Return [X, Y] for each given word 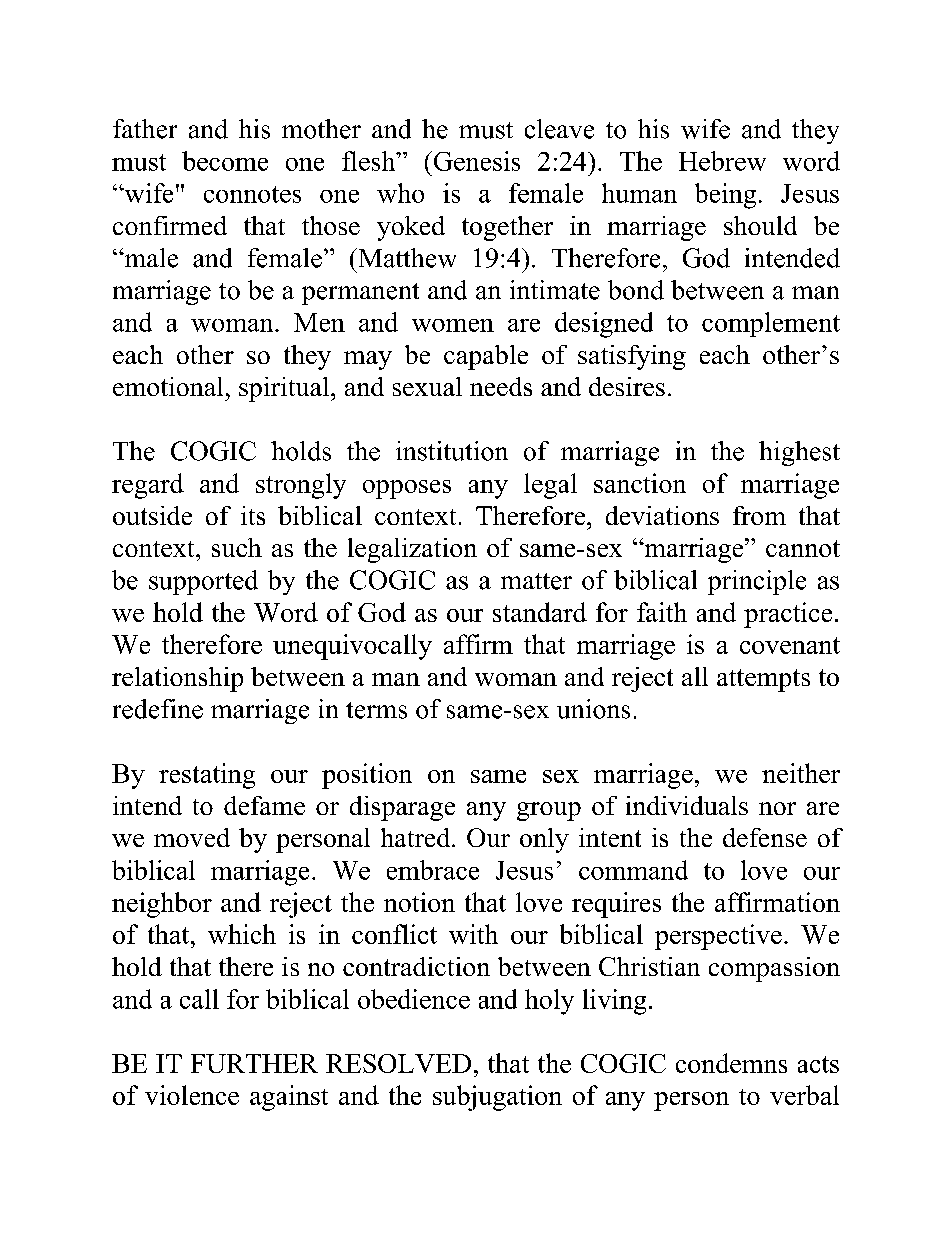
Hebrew [722, 161]
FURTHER [254, 1063]
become [225, 161]
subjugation [497, 1098]
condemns [731, 1063]
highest [799, 453]
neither [801, 773]
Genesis [475, 161]
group [549, 811]
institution [452, 451]
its [253, 515]
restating [207, 776]
